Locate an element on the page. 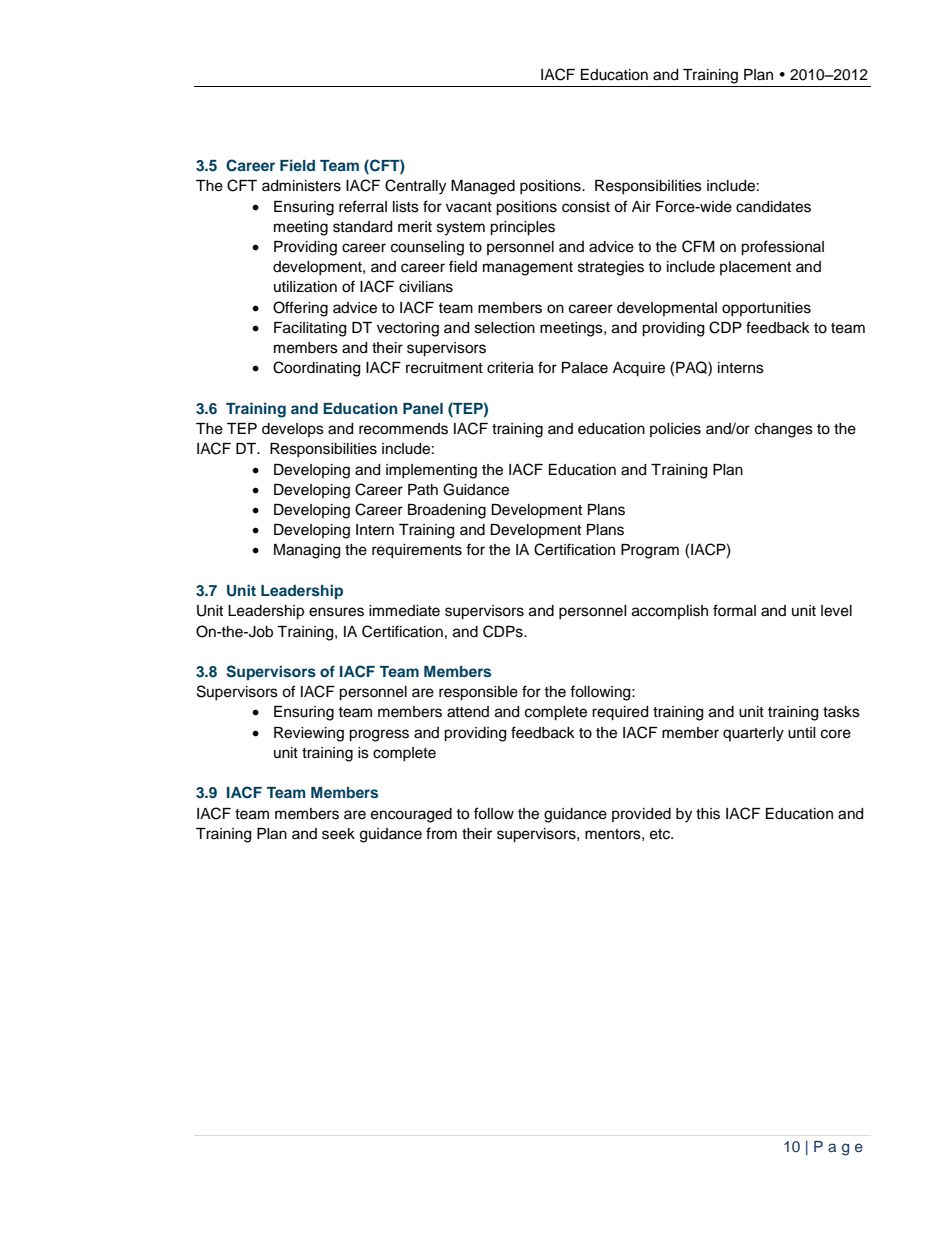 The width and height of the image is (952, 1233). seek is located at coordinates (338, 834).
